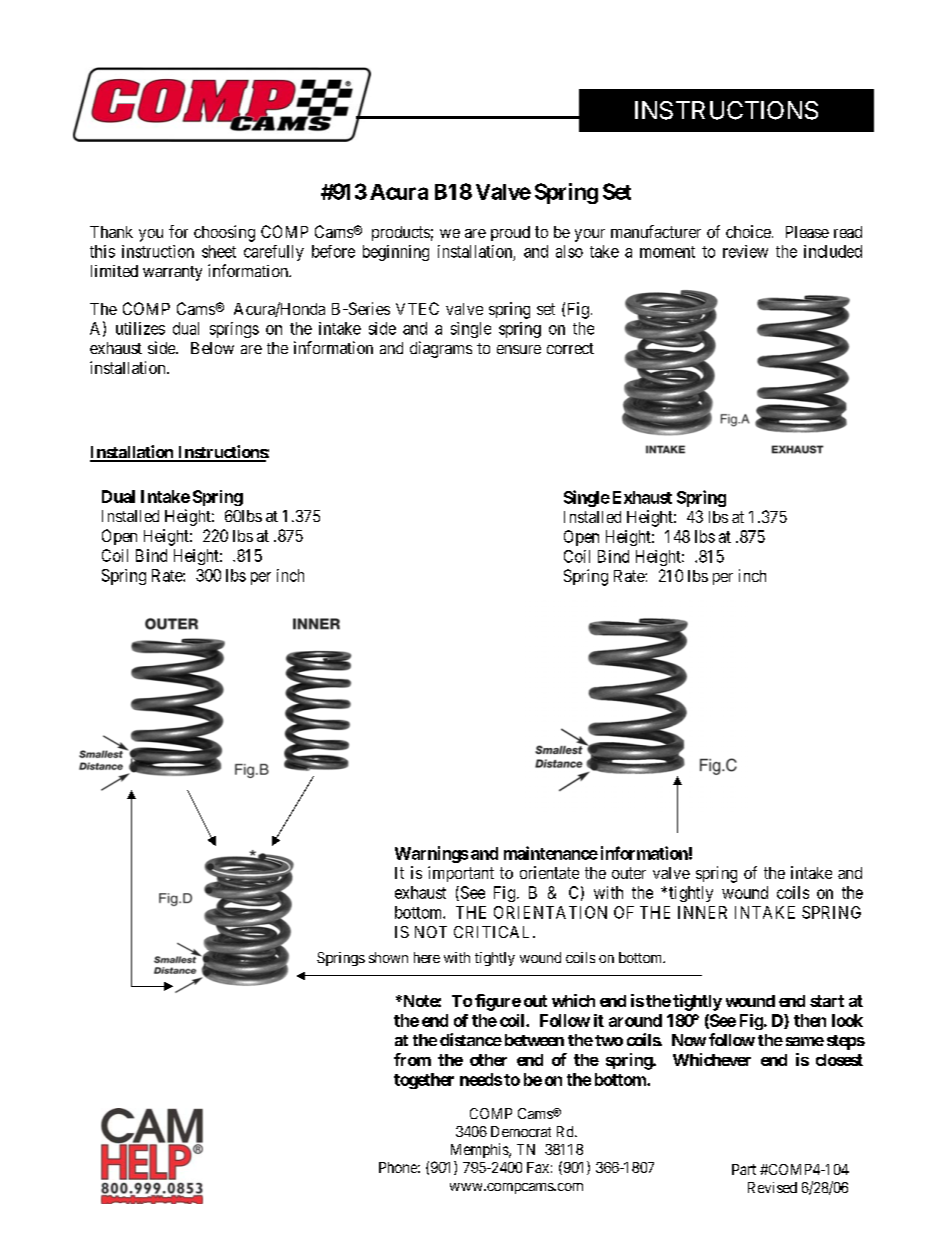  What do you see at coordinates (745, 251) in the screenshot?
I see `review` at bounding box center [745, 251].
